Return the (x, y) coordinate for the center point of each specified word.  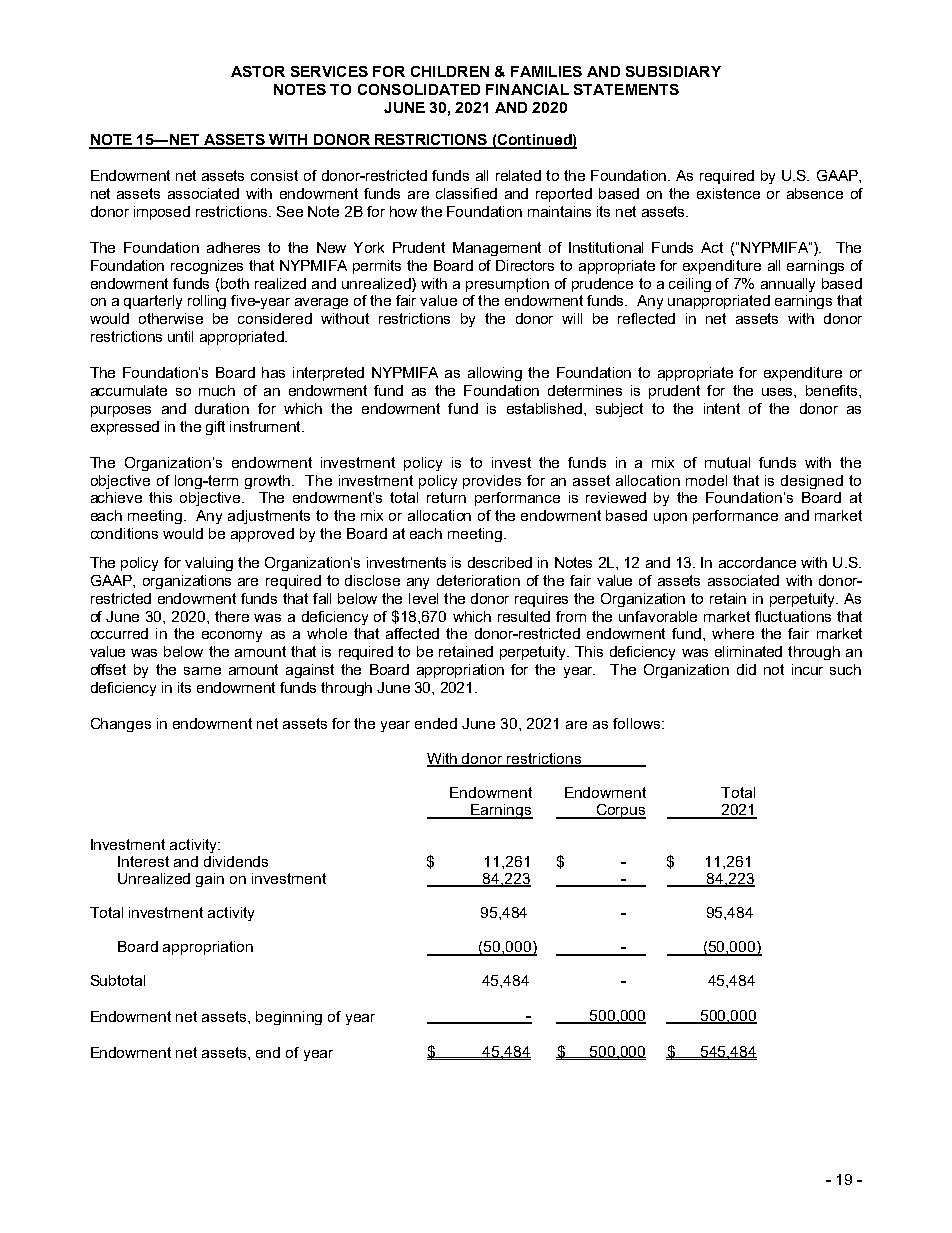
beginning (289, 1018)
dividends (236, 861)
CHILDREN (450, 71)
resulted (524, 616)
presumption (507, 285)
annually (788, 285)
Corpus (620, 811)
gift (215, 428)
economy (232, 636)
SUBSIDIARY (673, 71)
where (733, 633)
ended (436, 723)
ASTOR (258, 71)
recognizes (207, 267)
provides (492, 482)
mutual (727, 462)
